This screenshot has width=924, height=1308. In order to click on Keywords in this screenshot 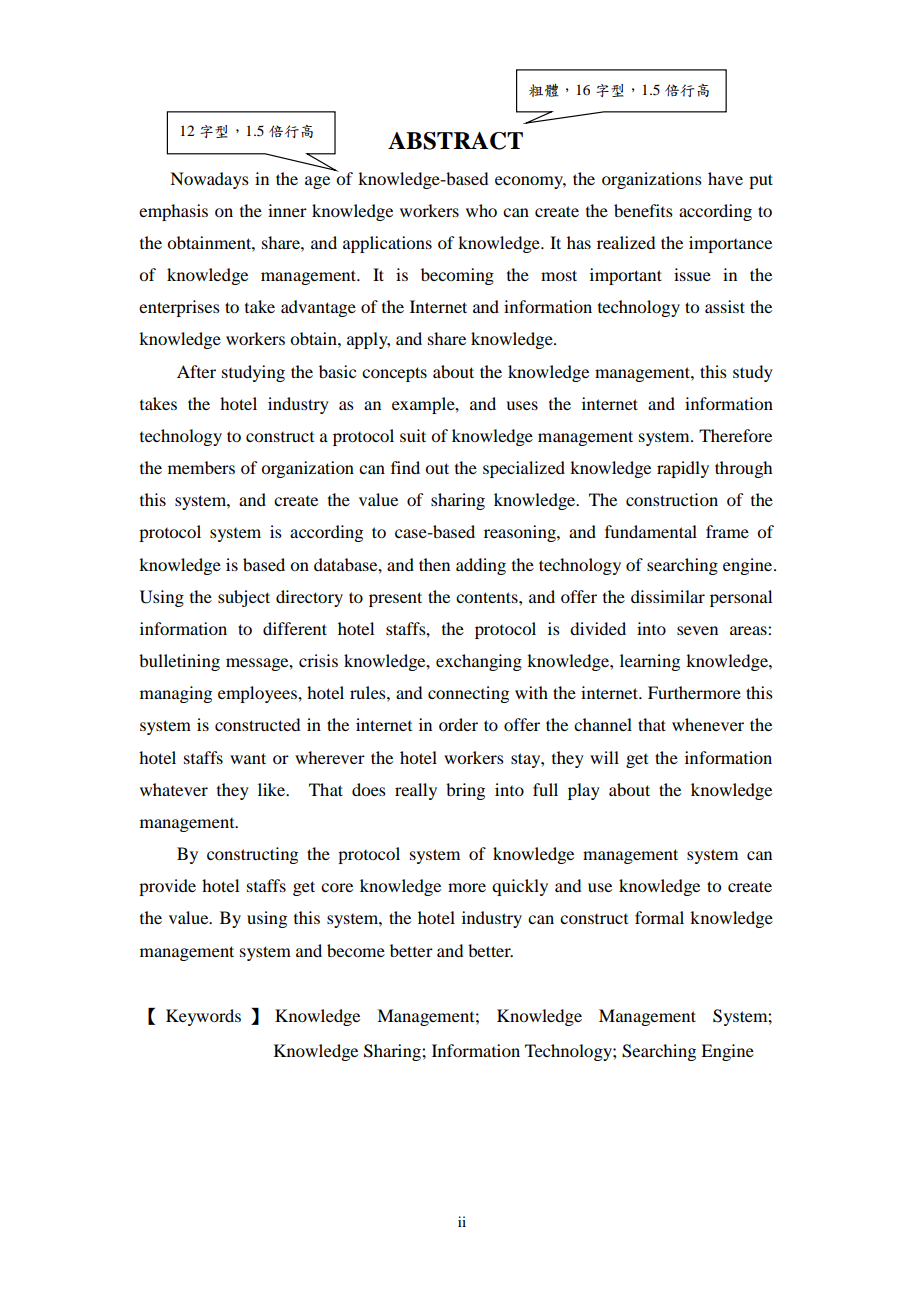, I will do `click(203, 1017)`.
